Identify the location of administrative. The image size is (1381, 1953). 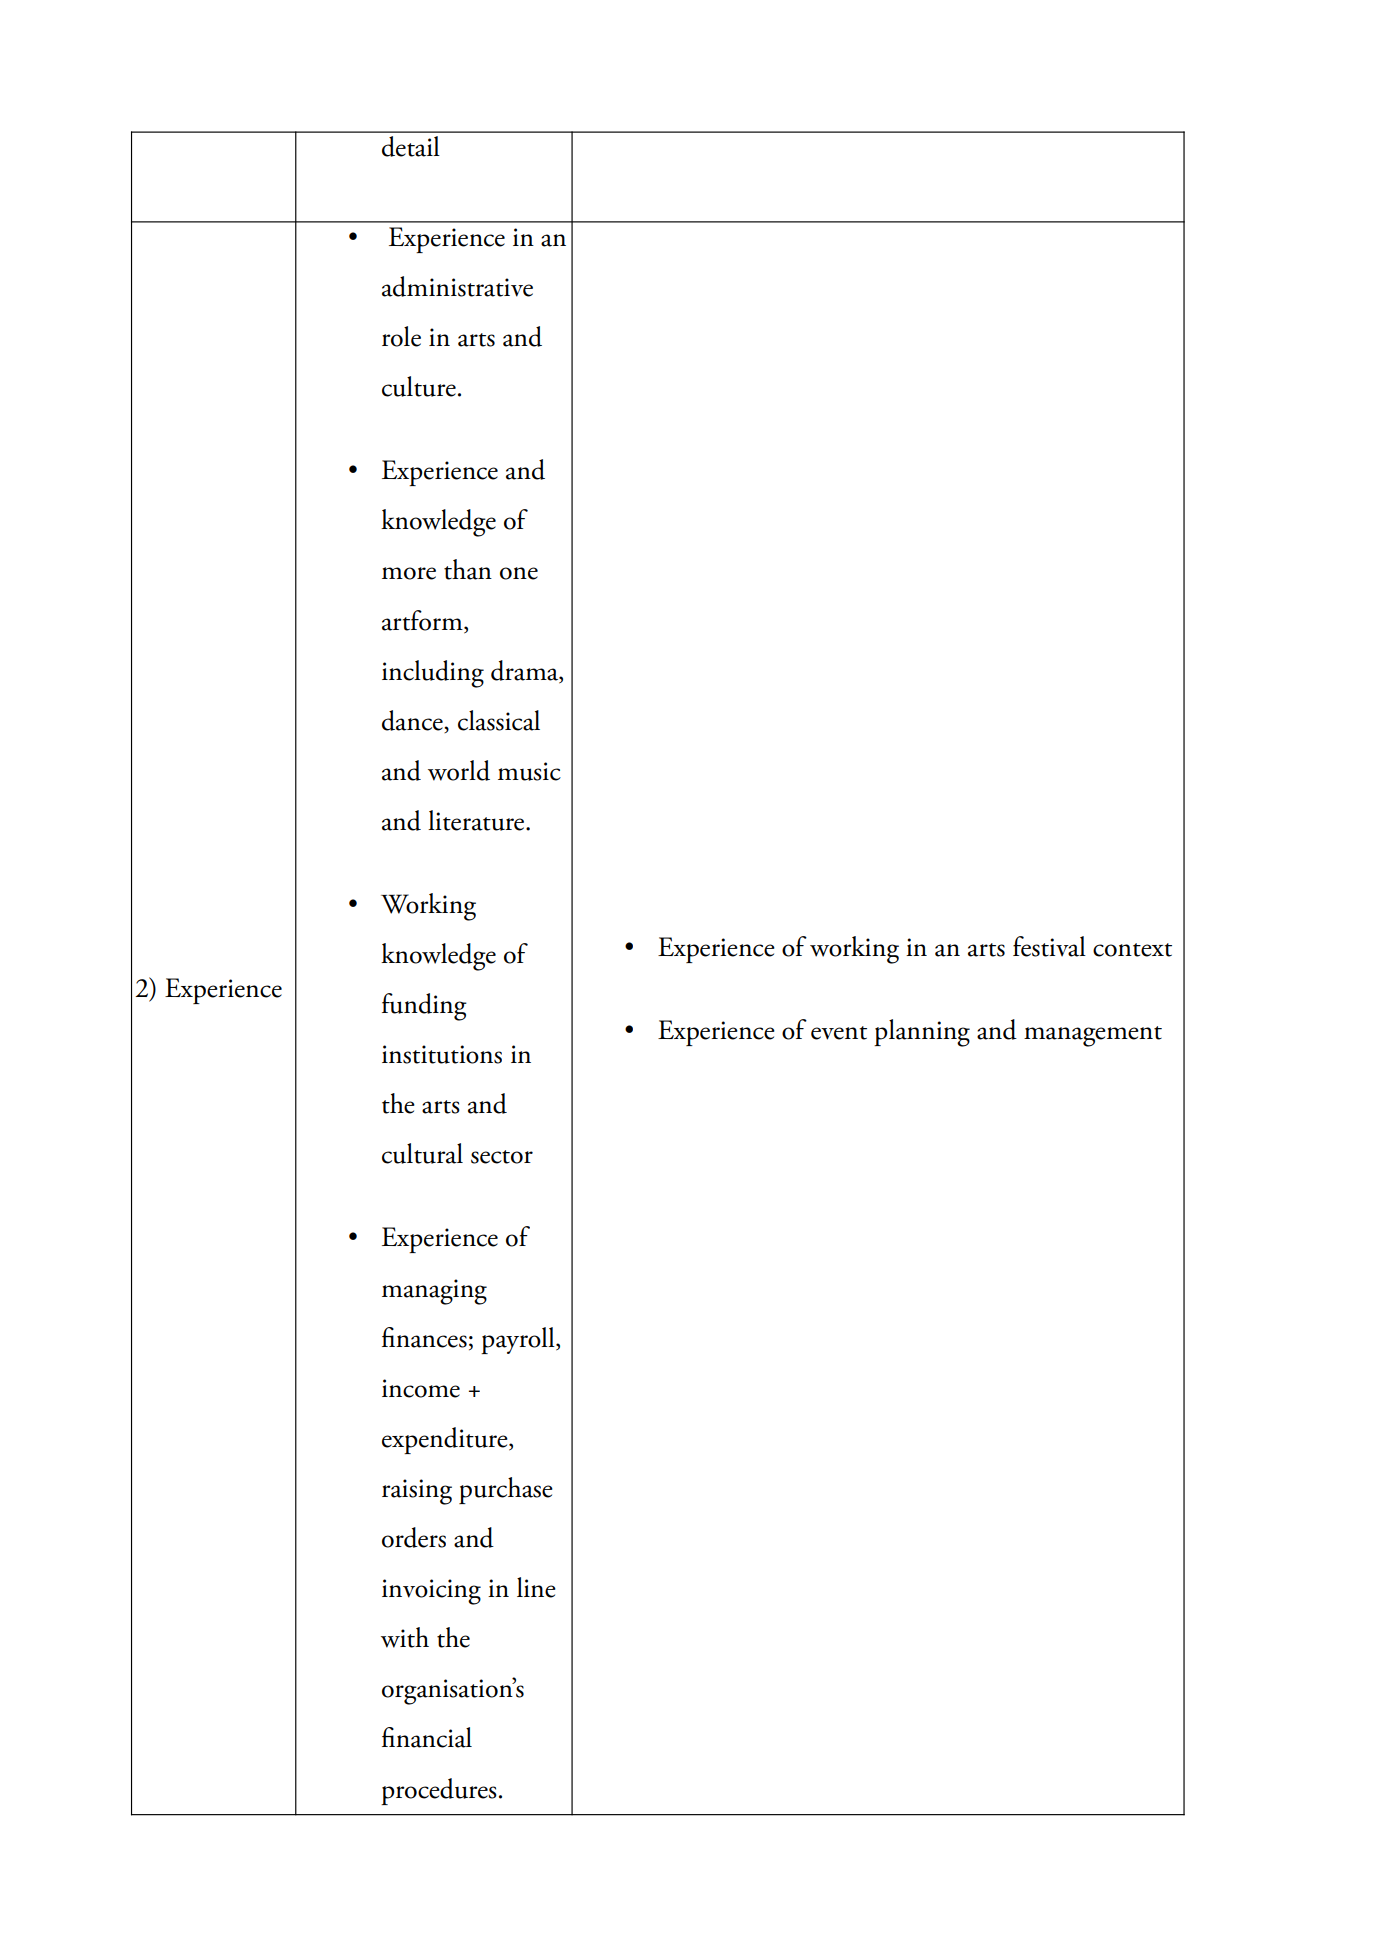
(457, 286).
